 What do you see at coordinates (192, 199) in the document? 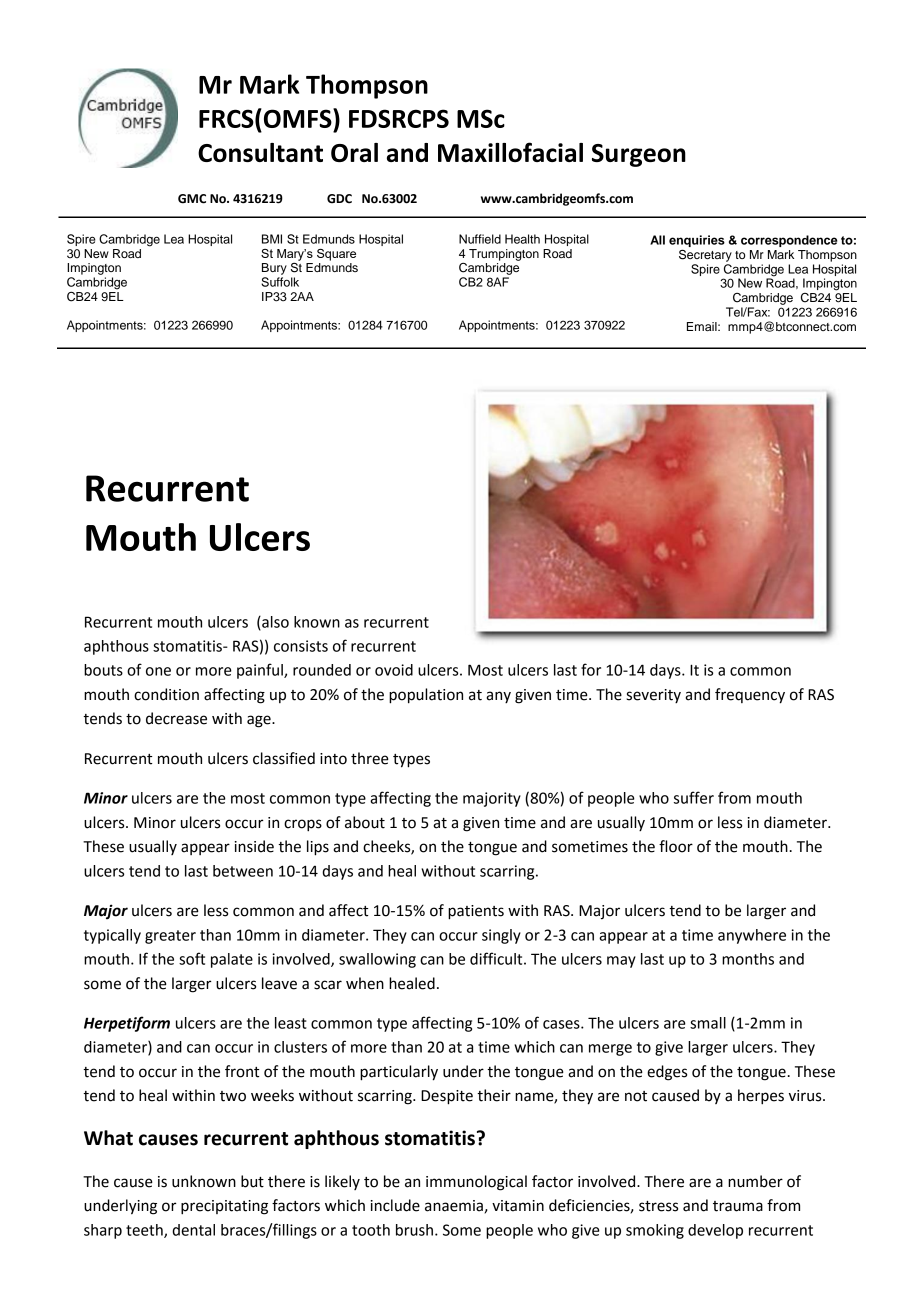
I see `GMC` at bounding box center [192, 199].
